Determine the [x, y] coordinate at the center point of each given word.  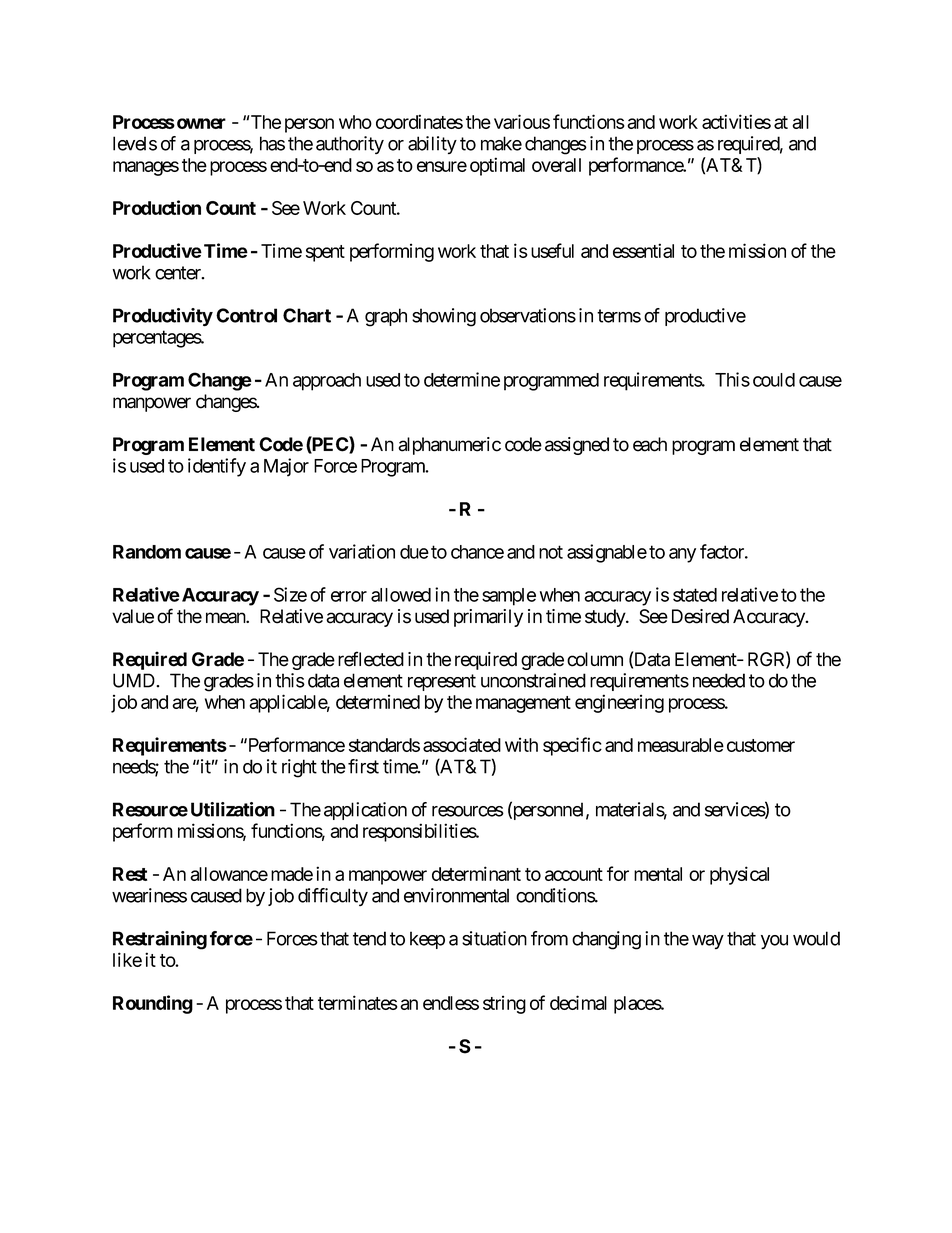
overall [556, 165]
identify [217, 467]
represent [442, 682]
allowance [229, 874]
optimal [497, 166]
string [504, 1004]
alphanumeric [449, 446]
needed [719, 680]
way [708, 942]
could [774, 380]
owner [201, 123]
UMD [135, 680]
